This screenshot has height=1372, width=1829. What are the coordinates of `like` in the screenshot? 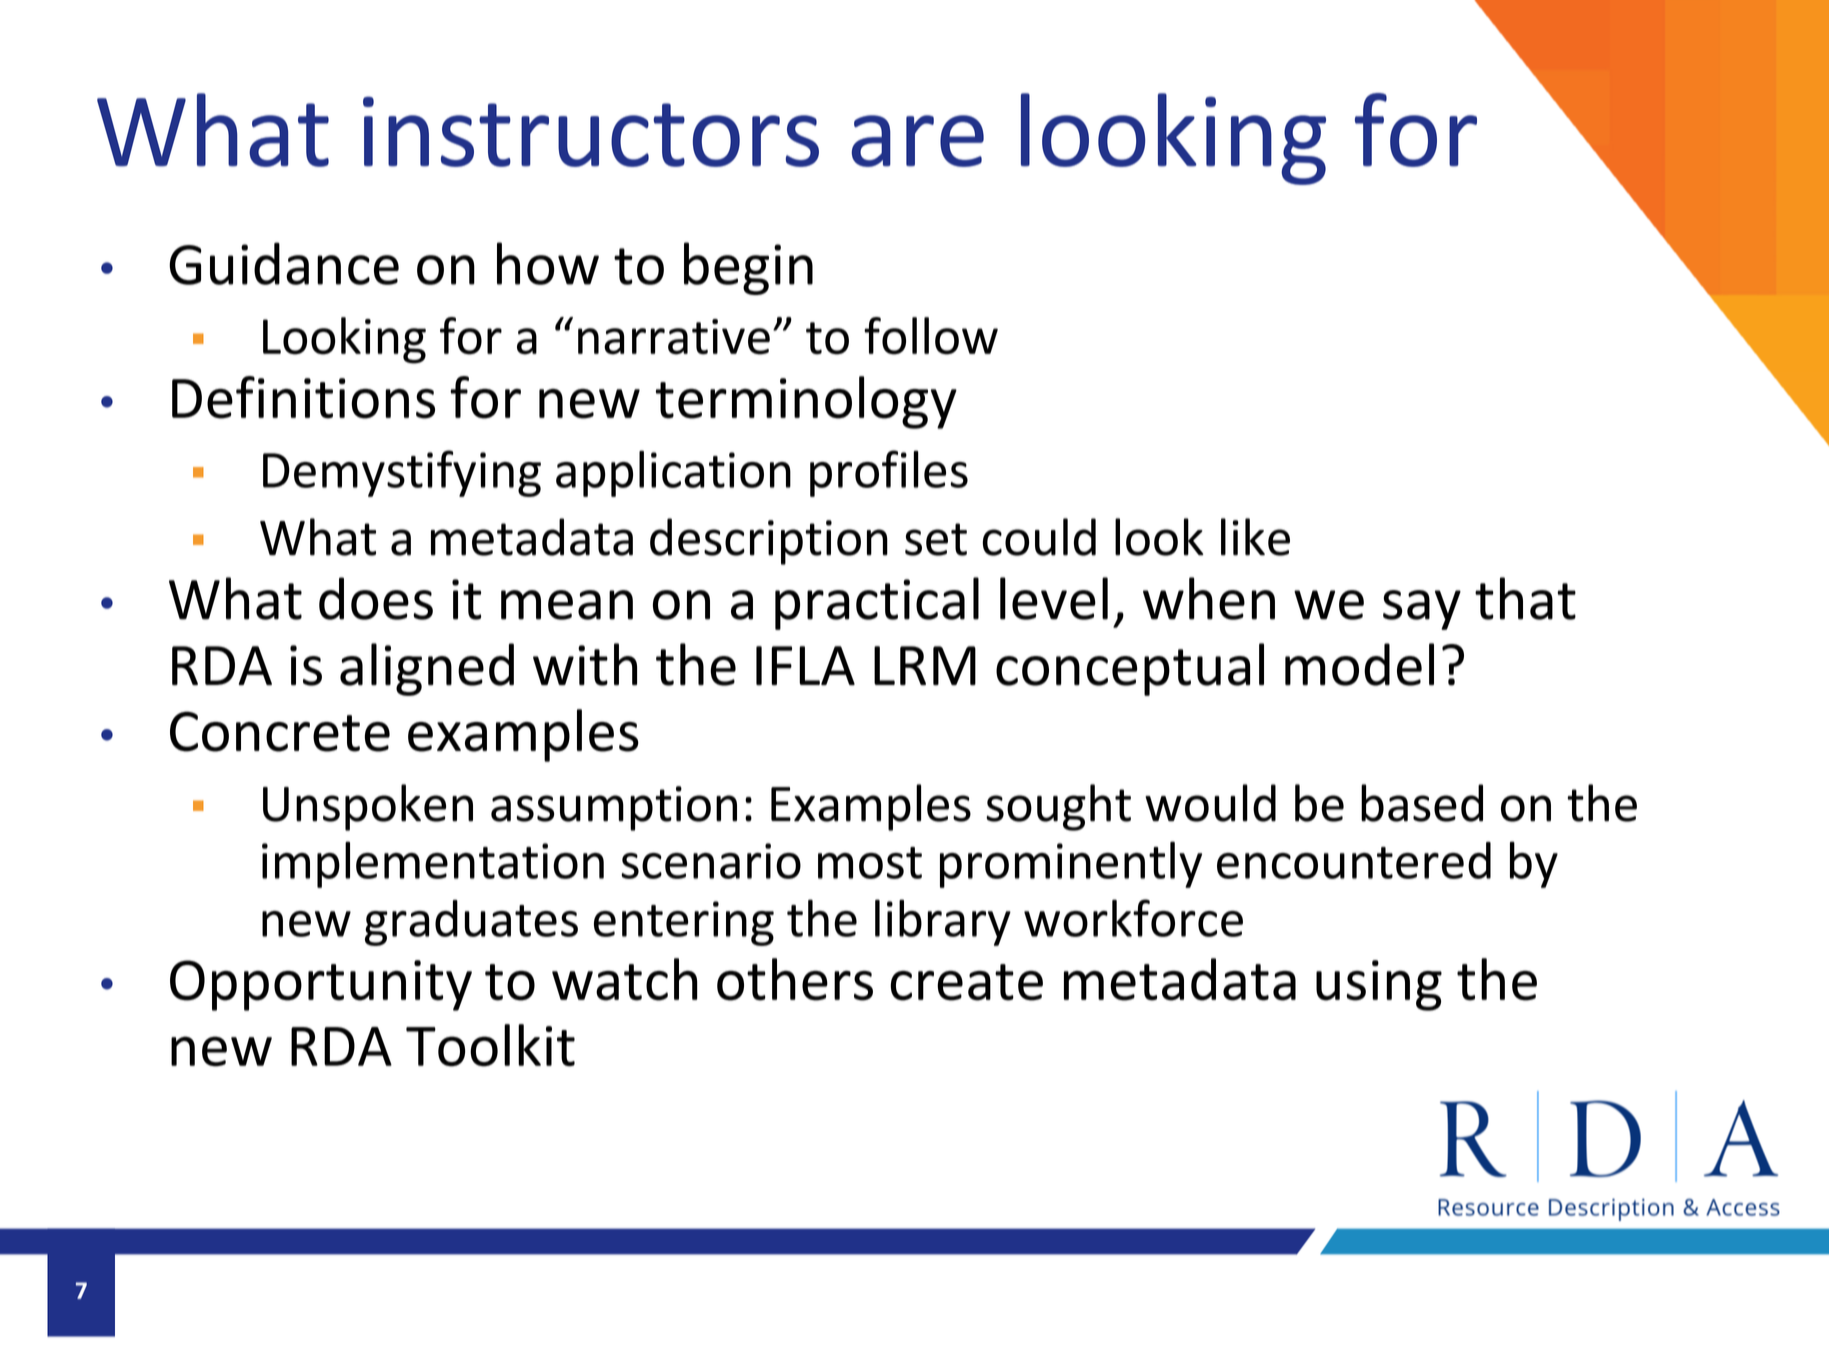 It's located at (1255, 537).
